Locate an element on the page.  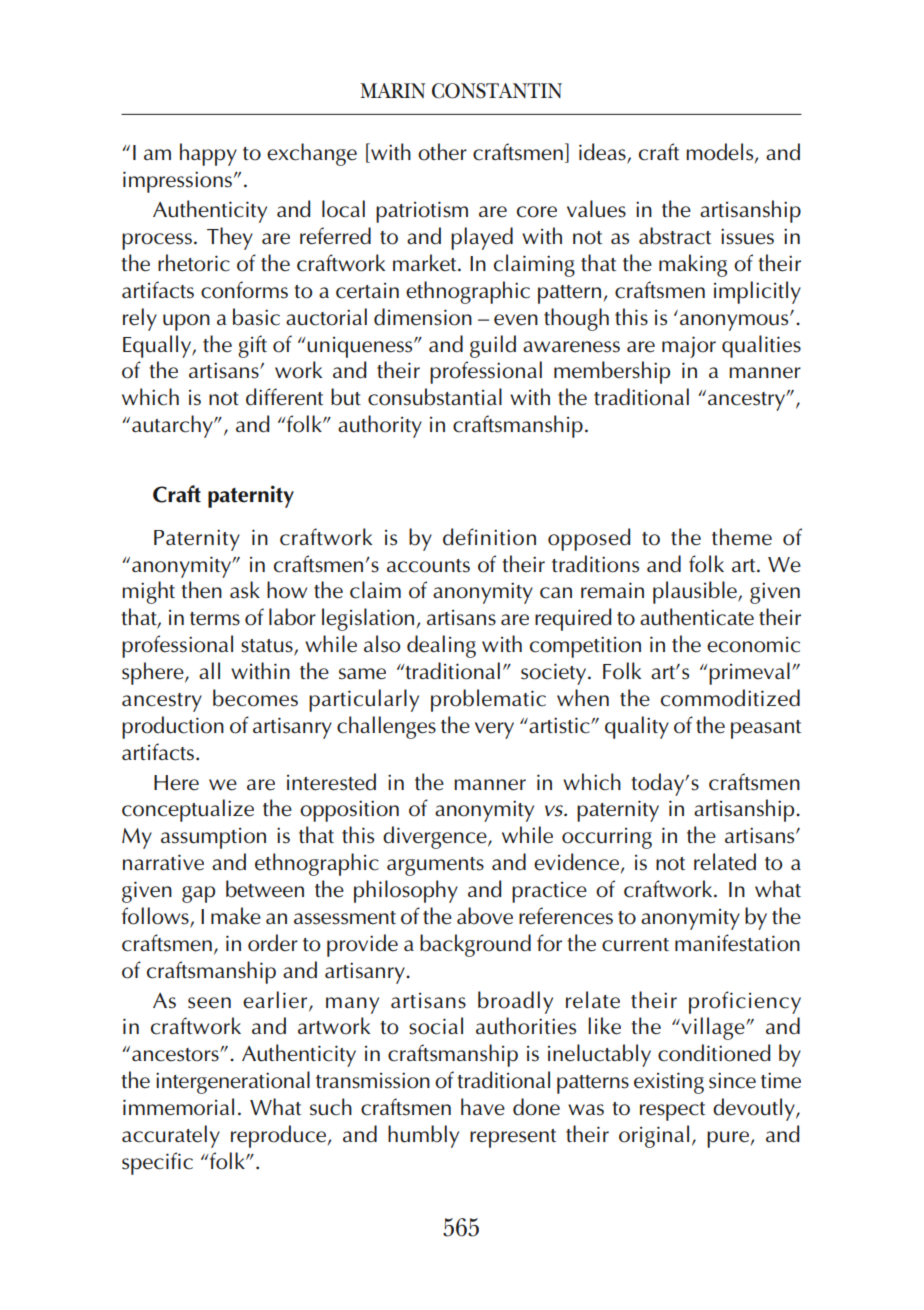
dealing is located at coordinates (441, 646).
